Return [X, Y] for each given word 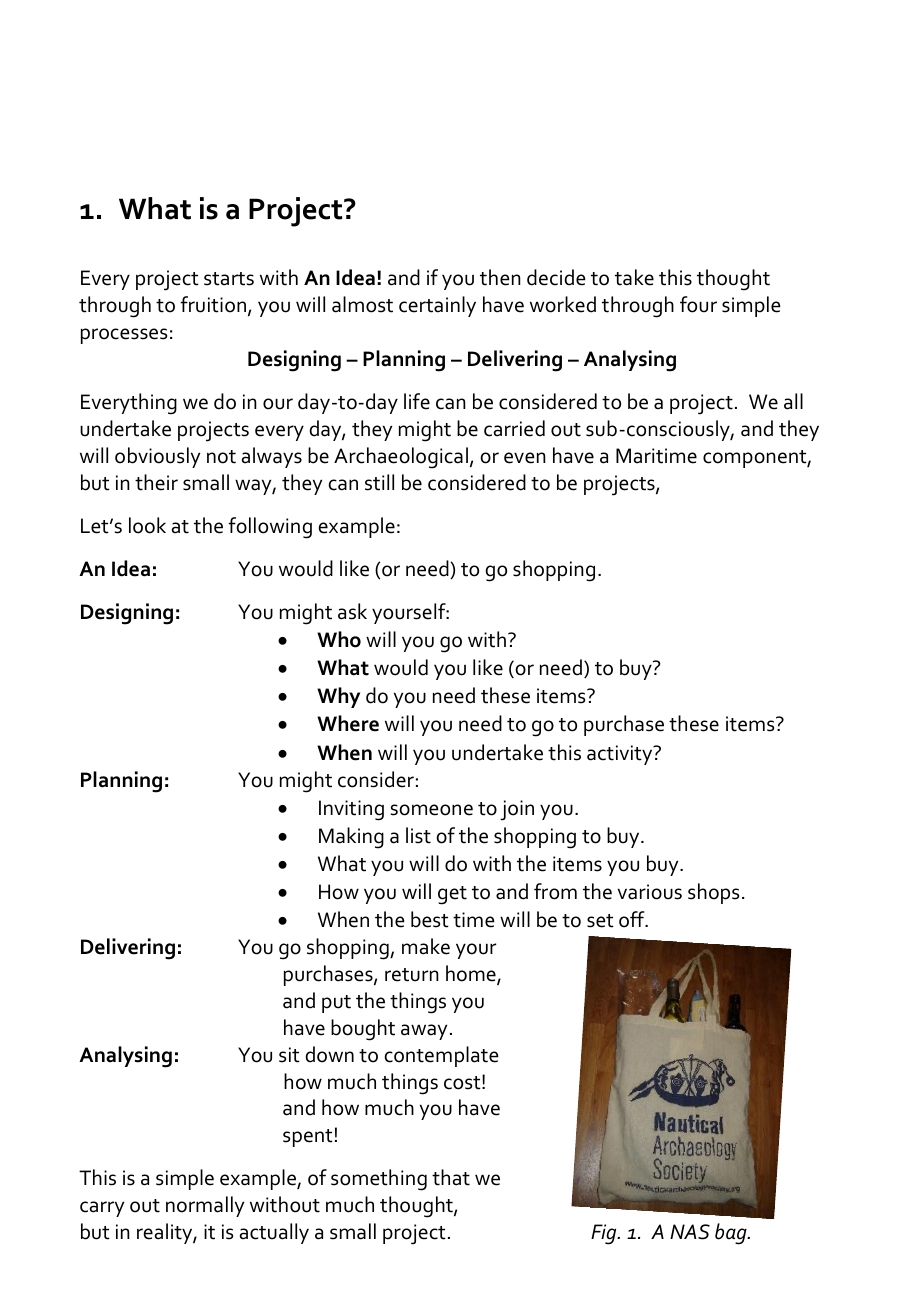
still [379, 482]
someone [432, 810]
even [525, 458]
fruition [213, 304]
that [451, 1177]
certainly [437, 306]
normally [205, 1206]
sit [289, 1055]
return [412, 975]
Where [348, 723]
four [698, 304]
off [633, 919]
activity [621, 755]
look [147, 525]
